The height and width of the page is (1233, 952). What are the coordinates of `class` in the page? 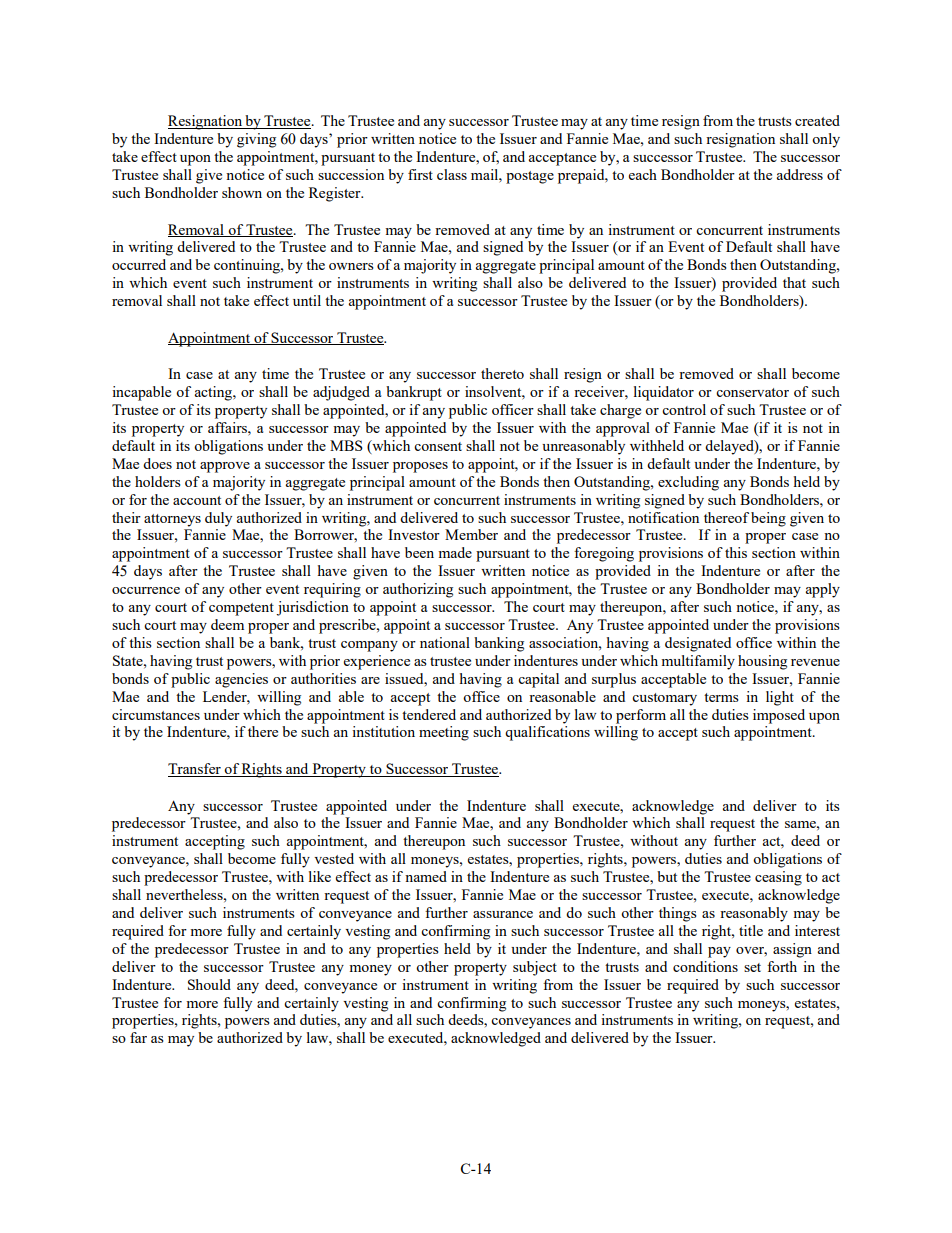 It's located at (452, 174).
